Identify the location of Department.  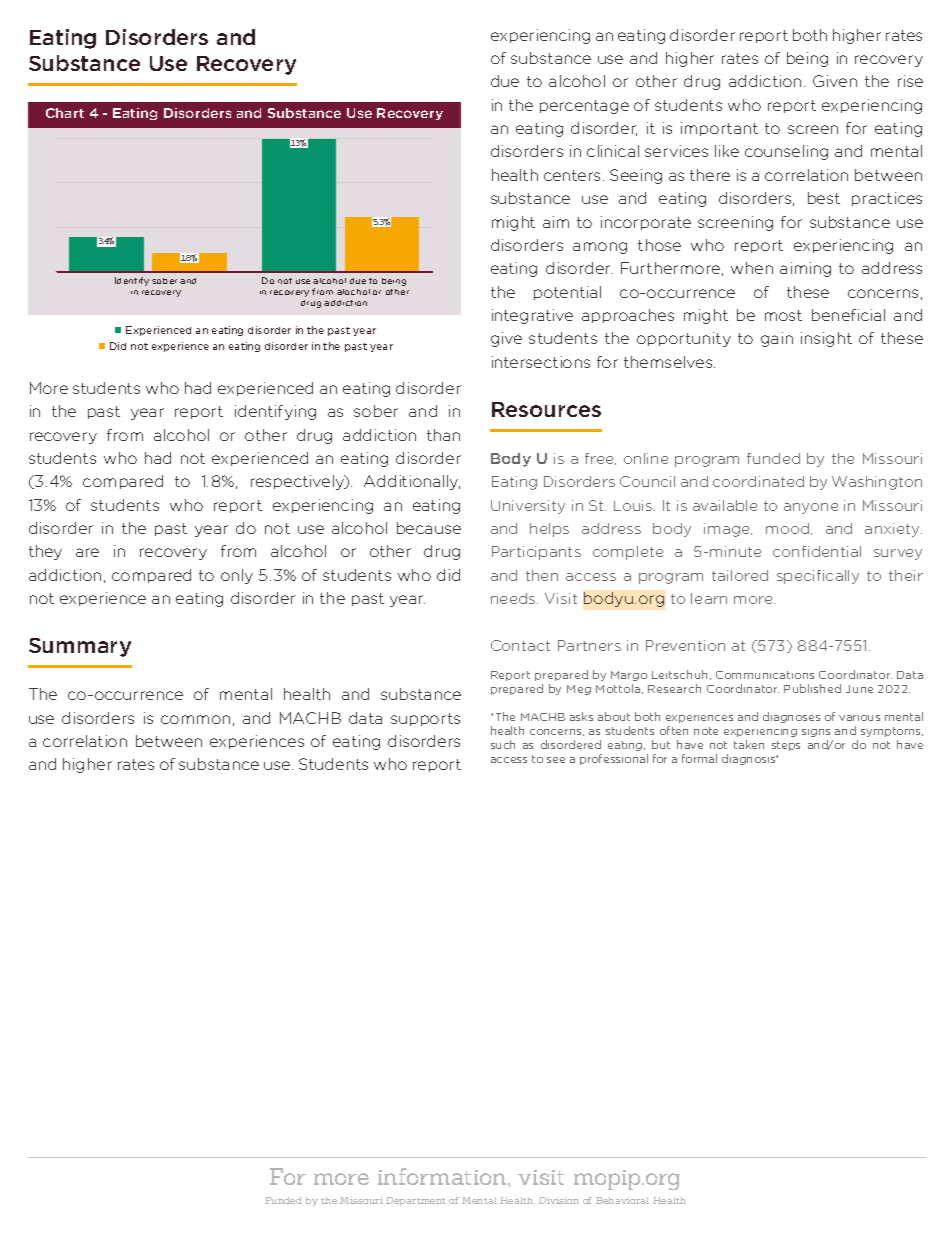
(416, 1201).
